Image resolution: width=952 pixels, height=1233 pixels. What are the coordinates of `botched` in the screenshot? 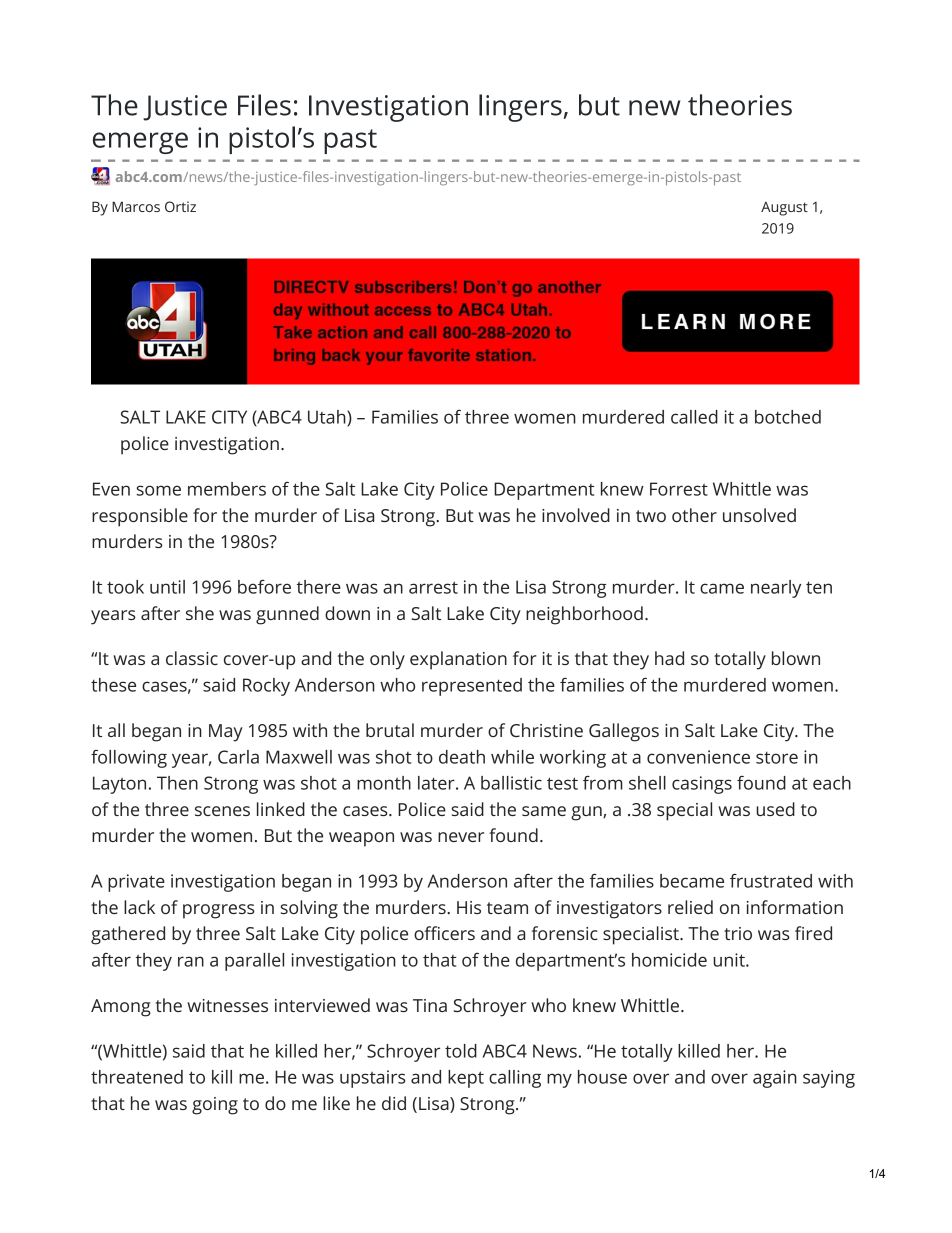 It's located at (788, 417).
